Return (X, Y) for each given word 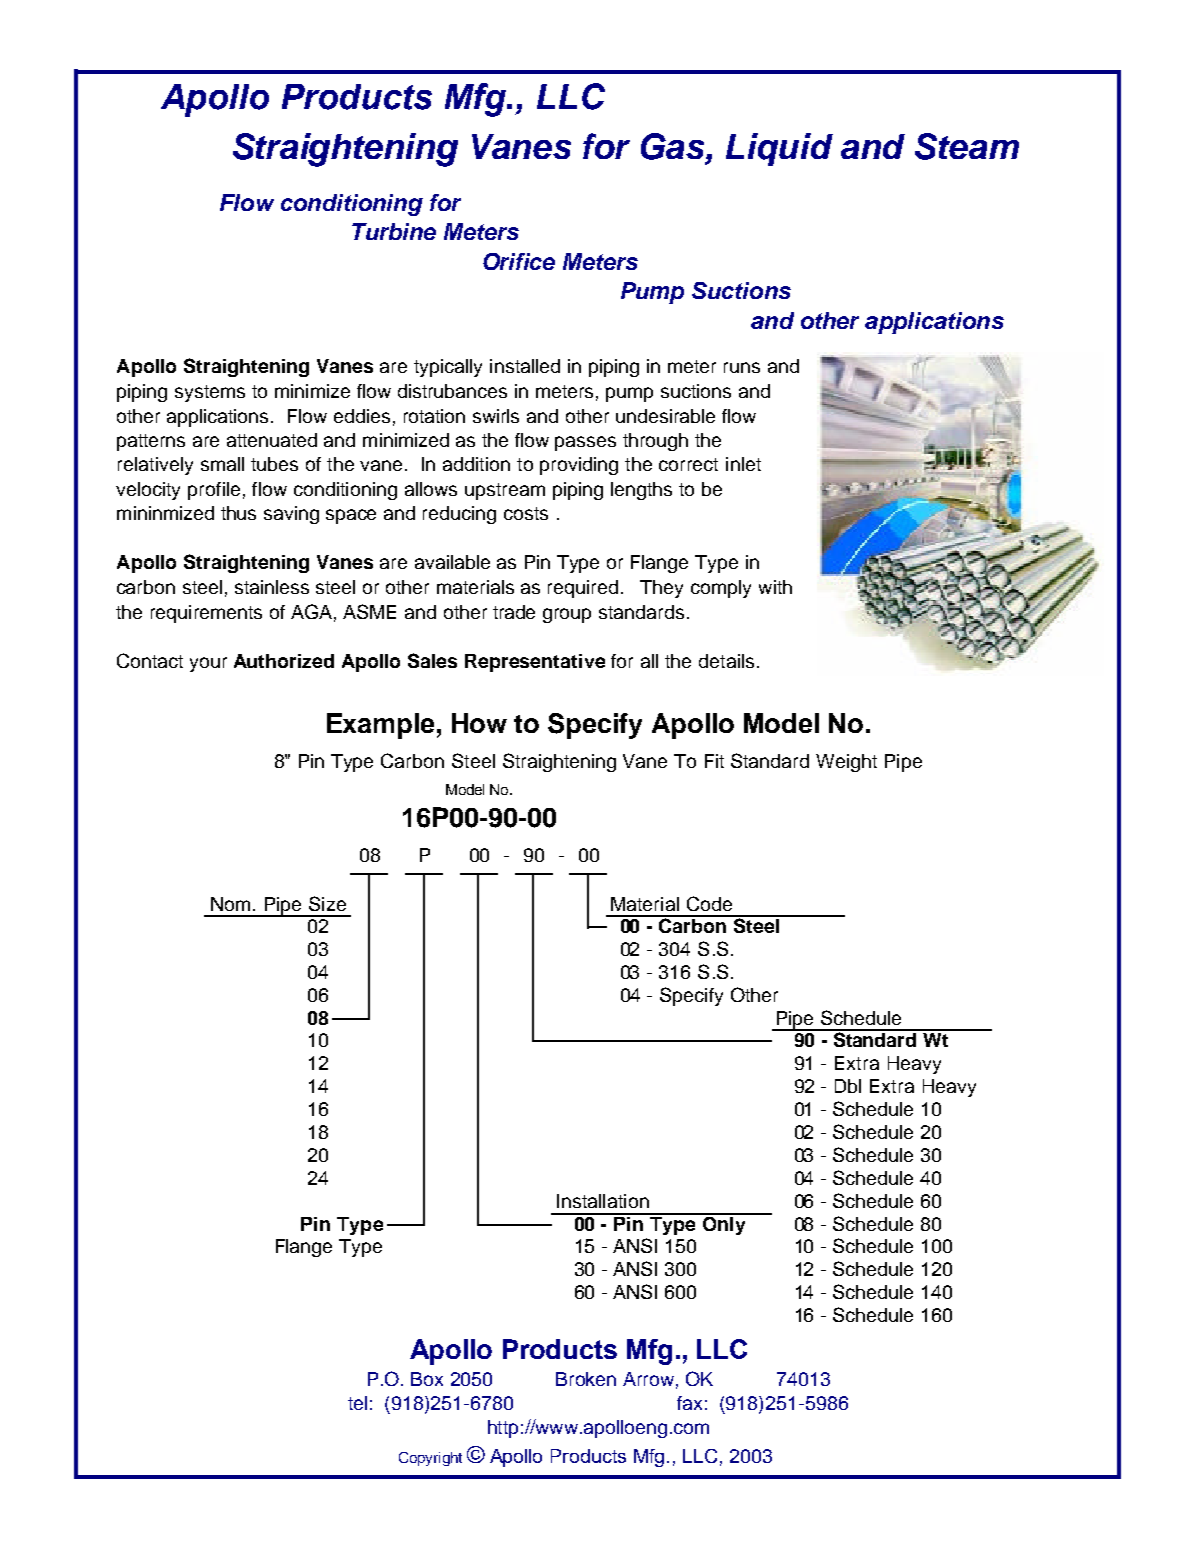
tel (357, 1403)
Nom (230, 904)
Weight (846, 763)
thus (238, 513)
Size (327, 903)
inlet (743, 464)
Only (724, 1224)
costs (526, 513)
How (479, 723)
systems (210, 393)
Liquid (779, 149)
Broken (586, 1379)
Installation (603, 1201)
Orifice (519, 261)
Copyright (430, 1459)
